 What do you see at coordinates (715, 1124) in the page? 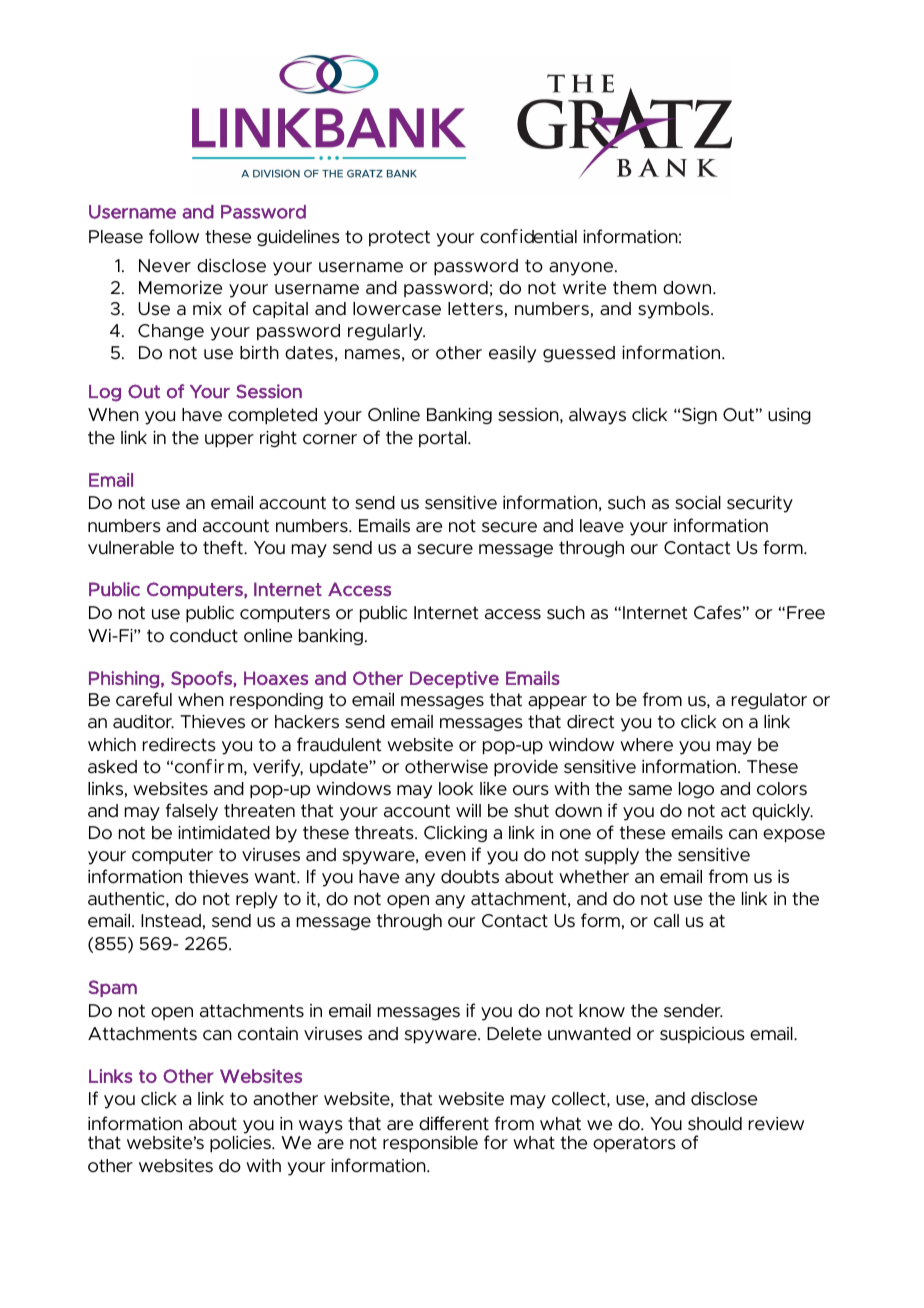
I see `should` at bounding box center [715, 1124].
